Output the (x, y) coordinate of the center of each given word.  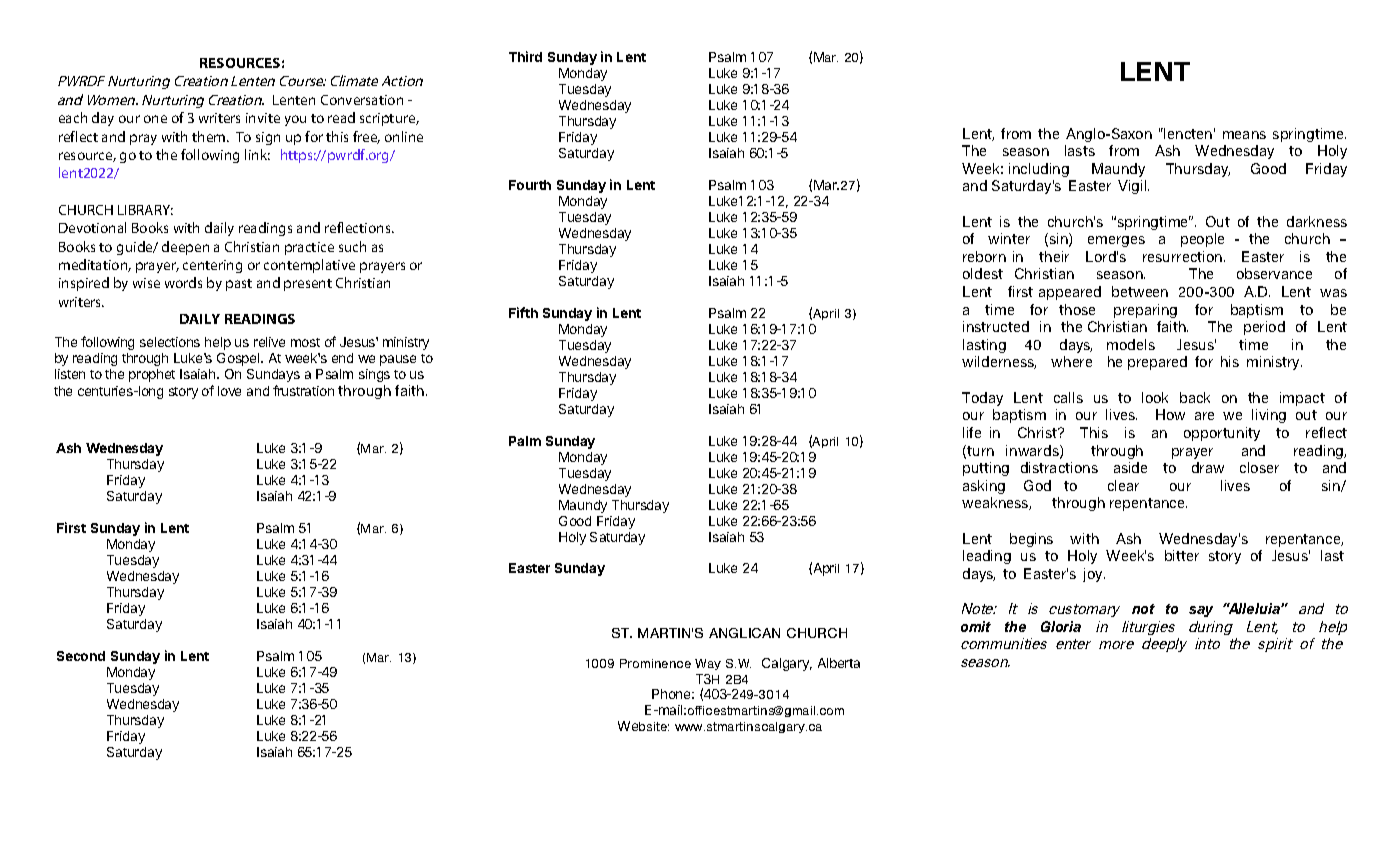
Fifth (523, 312)
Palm (525, 441)
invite (263, 118)
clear (1123, 485)
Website (643, 726)
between (1140, 291)
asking (984, 487)
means (1244, 135)
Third (525, 56)
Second (81, 656)
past (239, 285)
